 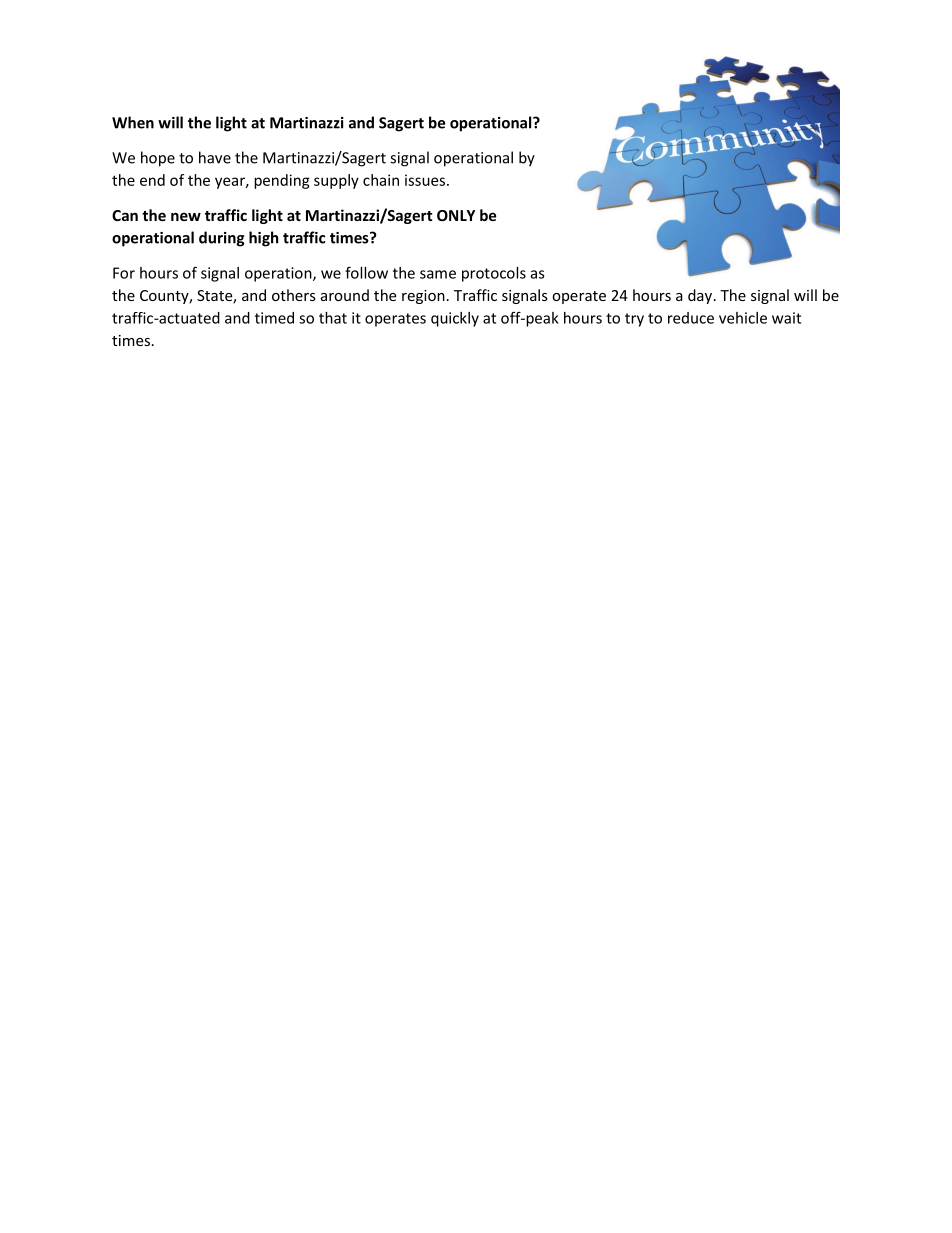 What do you see at coordinates (425, 180) in the screenshot?
I see `issues` at bounding box center [425, 180].
